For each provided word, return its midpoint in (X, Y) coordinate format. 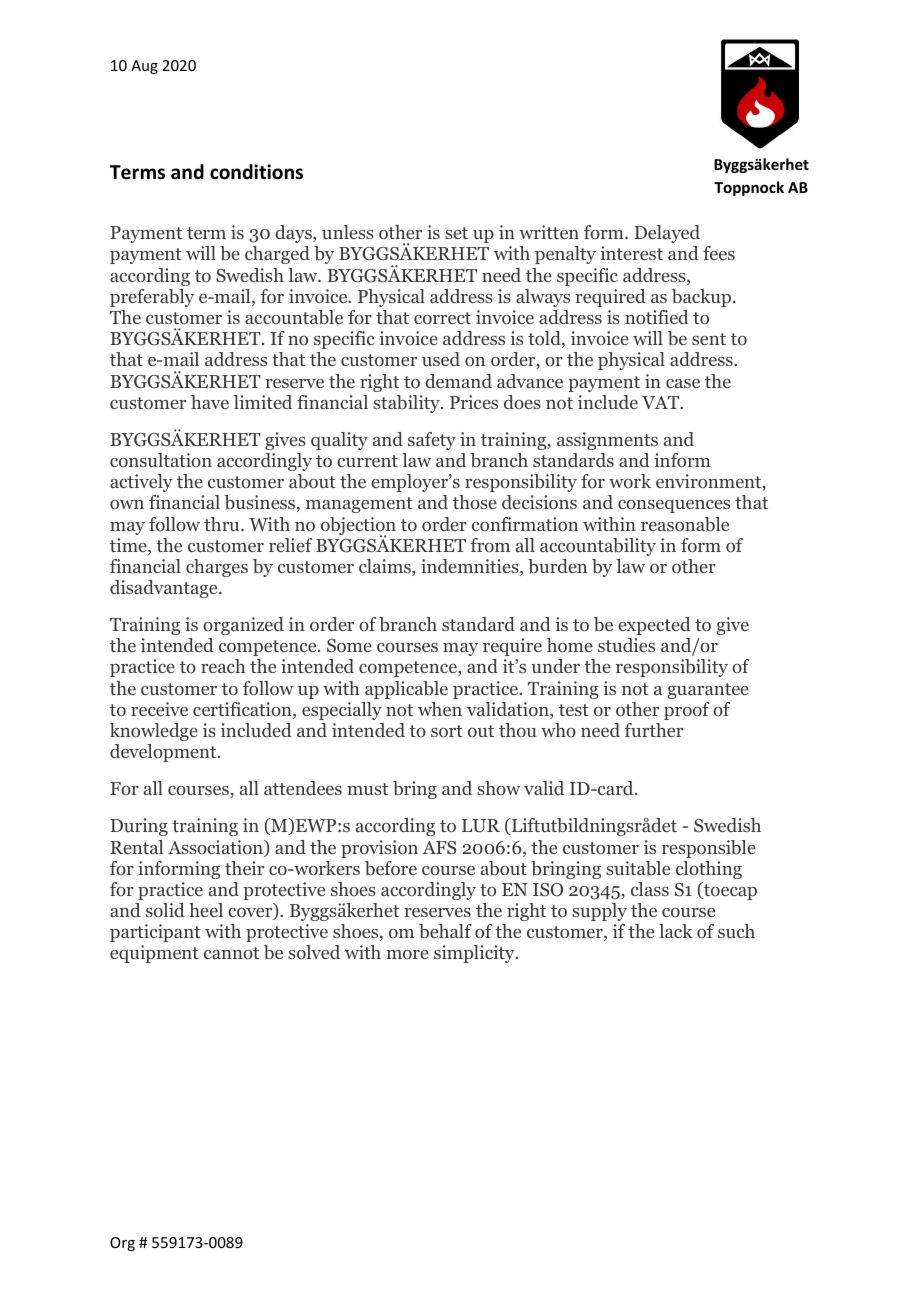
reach (223, 666)
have (210, 402)
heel (206, 910)
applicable (406, 690)
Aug (144, 67)
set (456, 233)
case (683, 383)
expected (654, 626)
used (441, 359)
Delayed (667, 234)
